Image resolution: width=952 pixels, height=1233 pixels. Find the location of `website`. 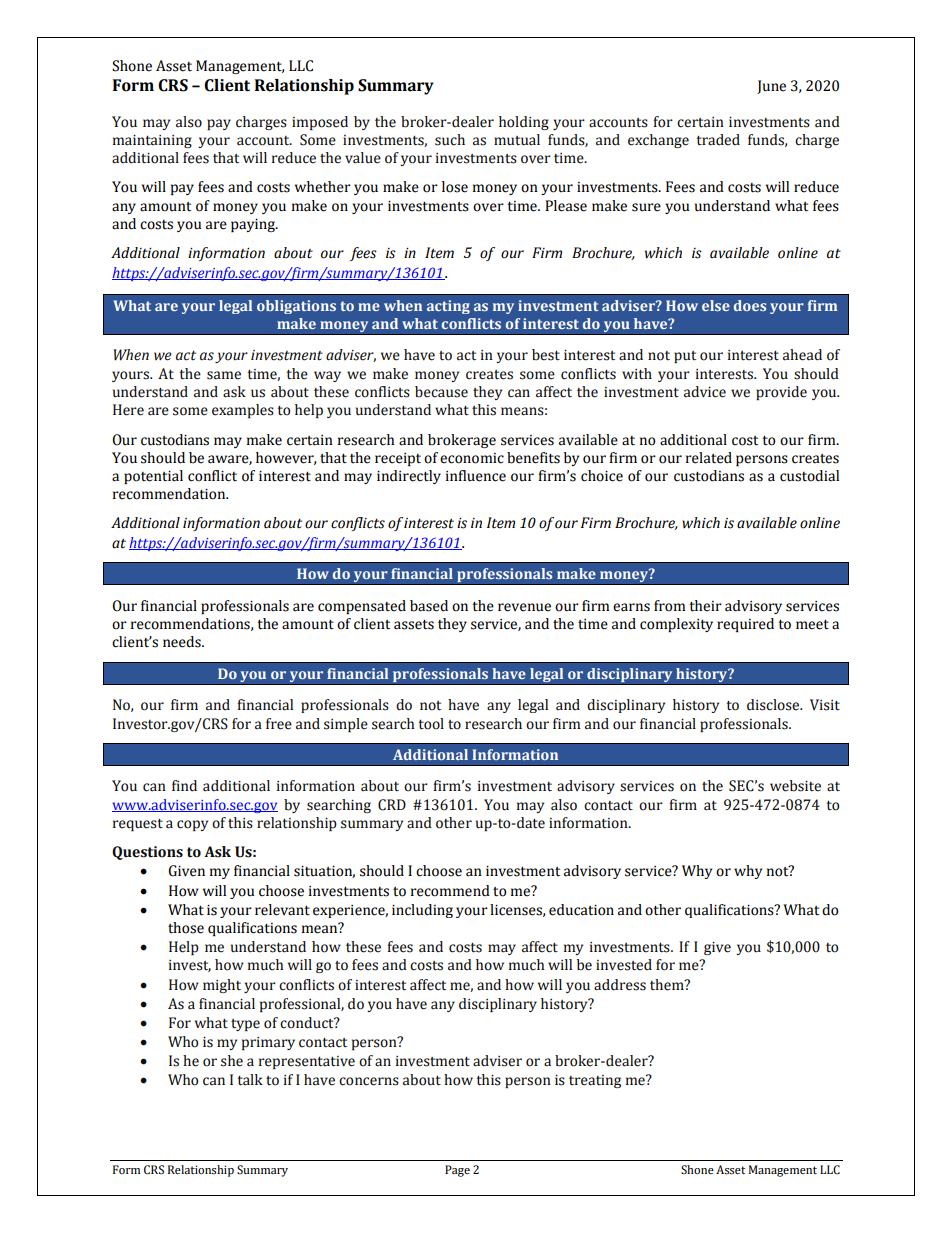

website is located at coordinates (795, 786).
